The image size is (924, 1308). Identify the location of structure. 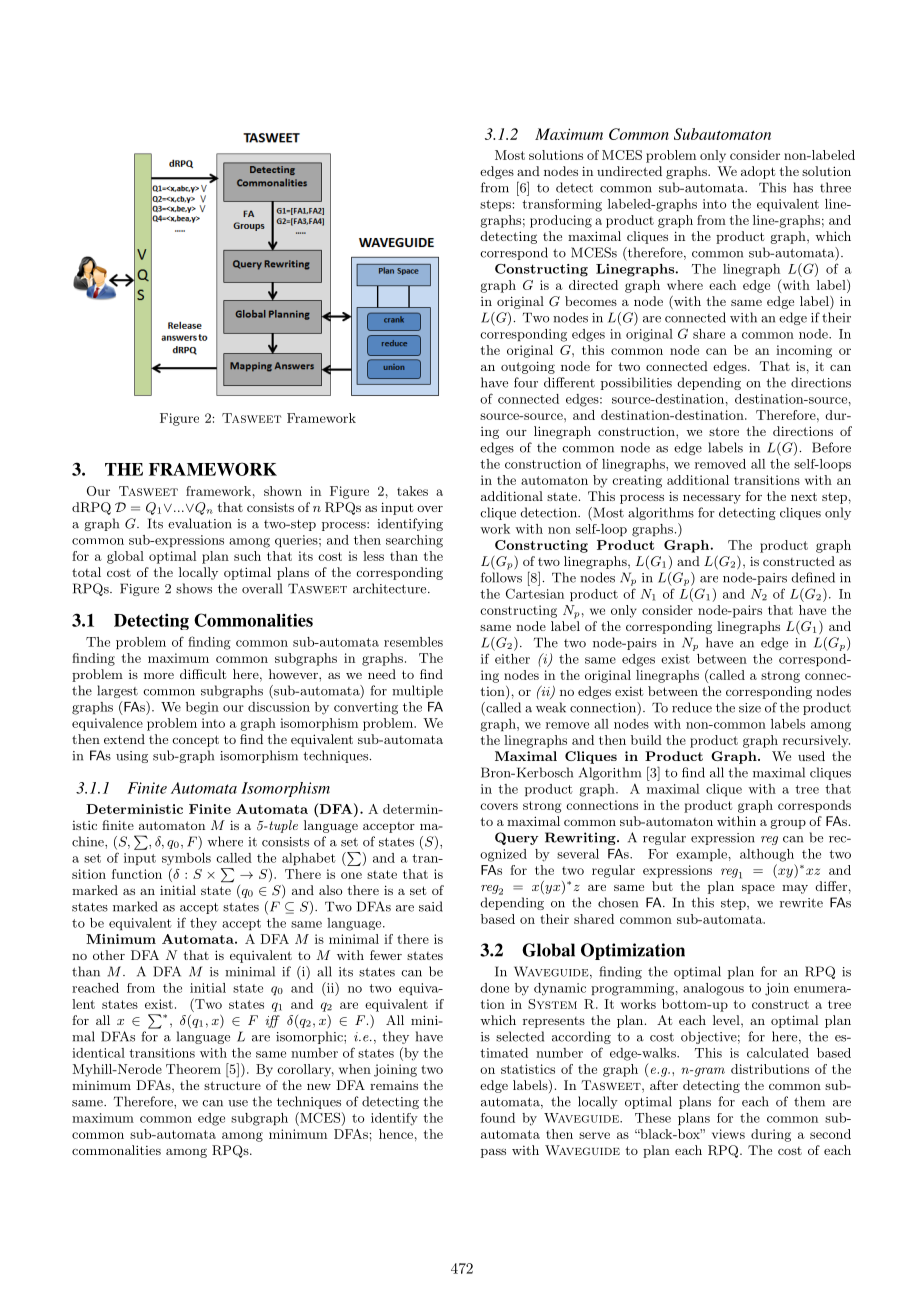
(232, 1085).
